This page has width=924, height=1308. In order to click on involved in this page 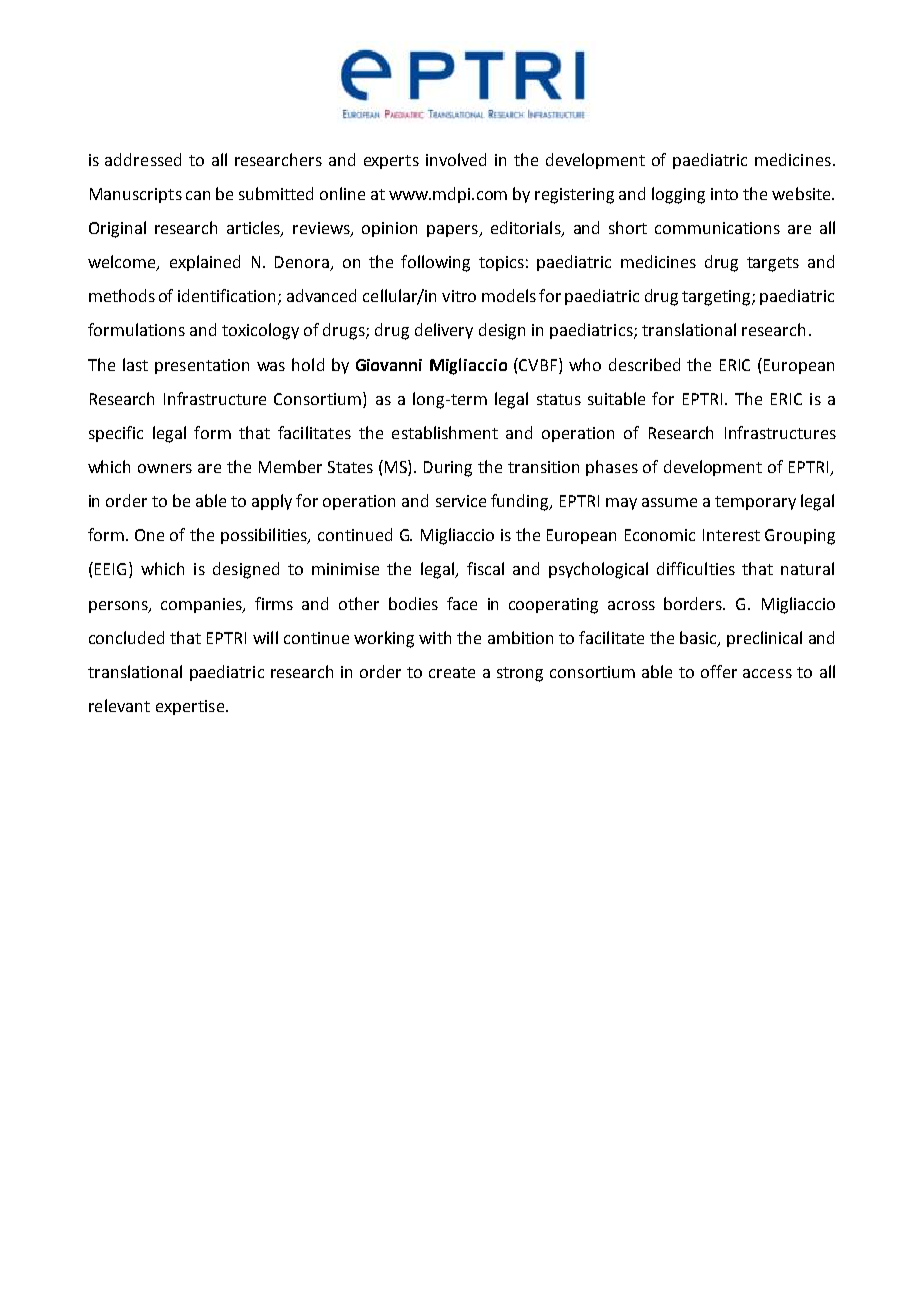, I will do `click(456, 159)`.
